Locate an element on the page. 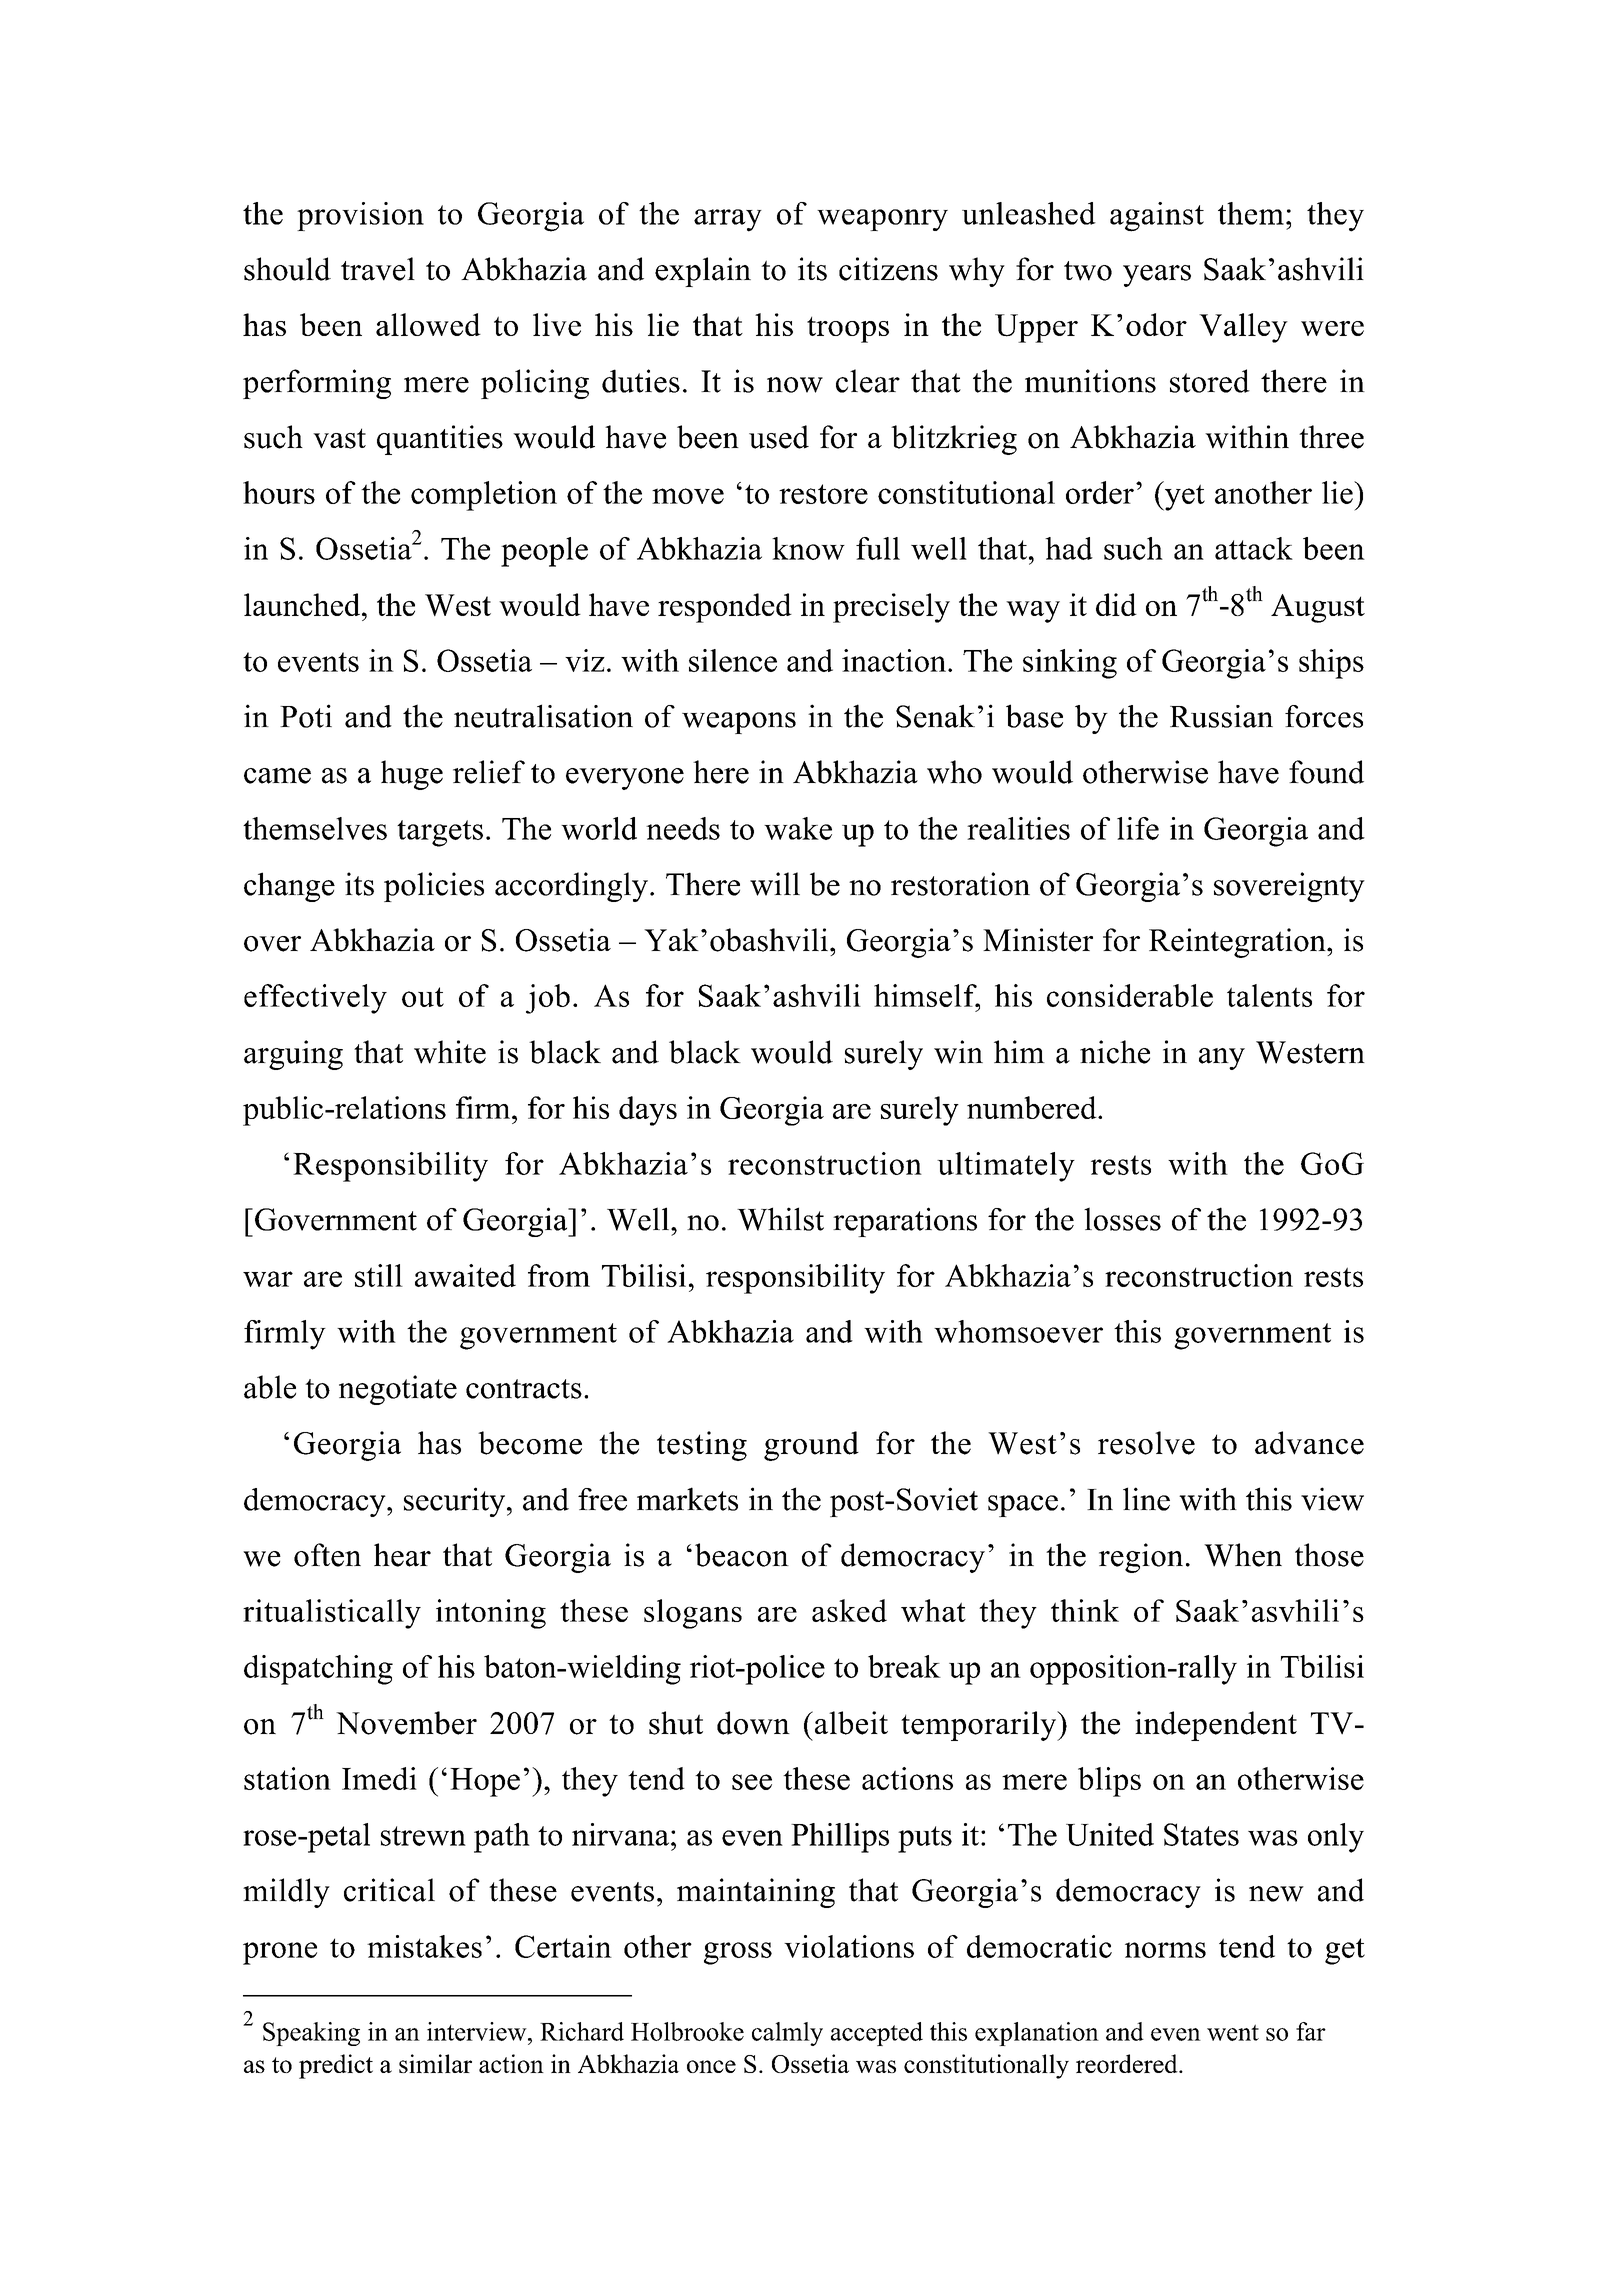 Image resolution: width=1607 pixels, height=2274 pixels. resolve is located at coordinates (1146, 1443).
